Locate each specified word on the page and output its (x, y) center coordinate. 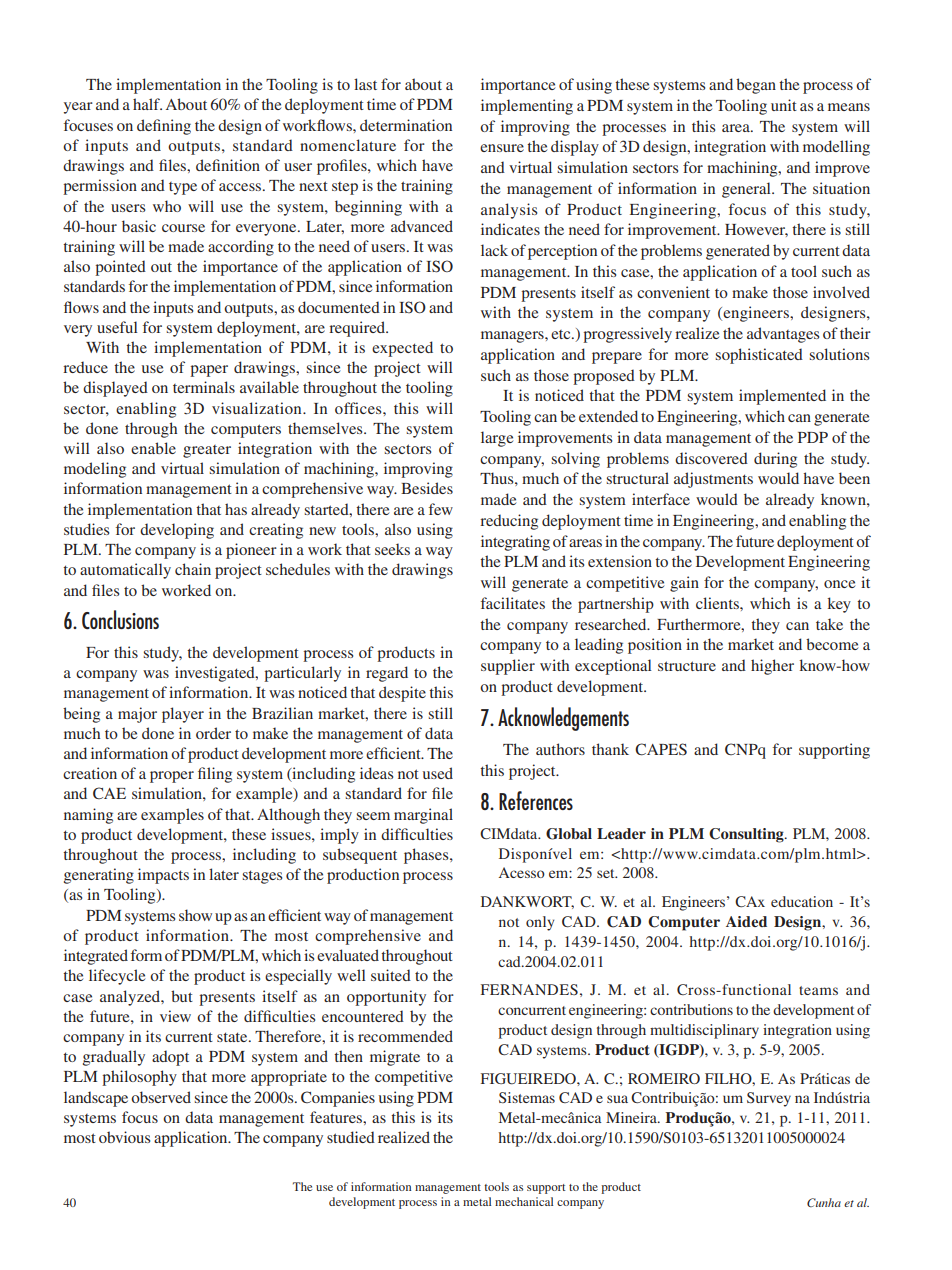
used (438, 773)
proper (172, 777)
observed (161, 1097)
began (756, 86)
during (775, 460)
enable (153, 448)
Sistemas (527, 1097)
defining (164, 127)
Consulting (747, 835)
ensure (502, 148)
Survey (769, 1099)
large (497, 439)
